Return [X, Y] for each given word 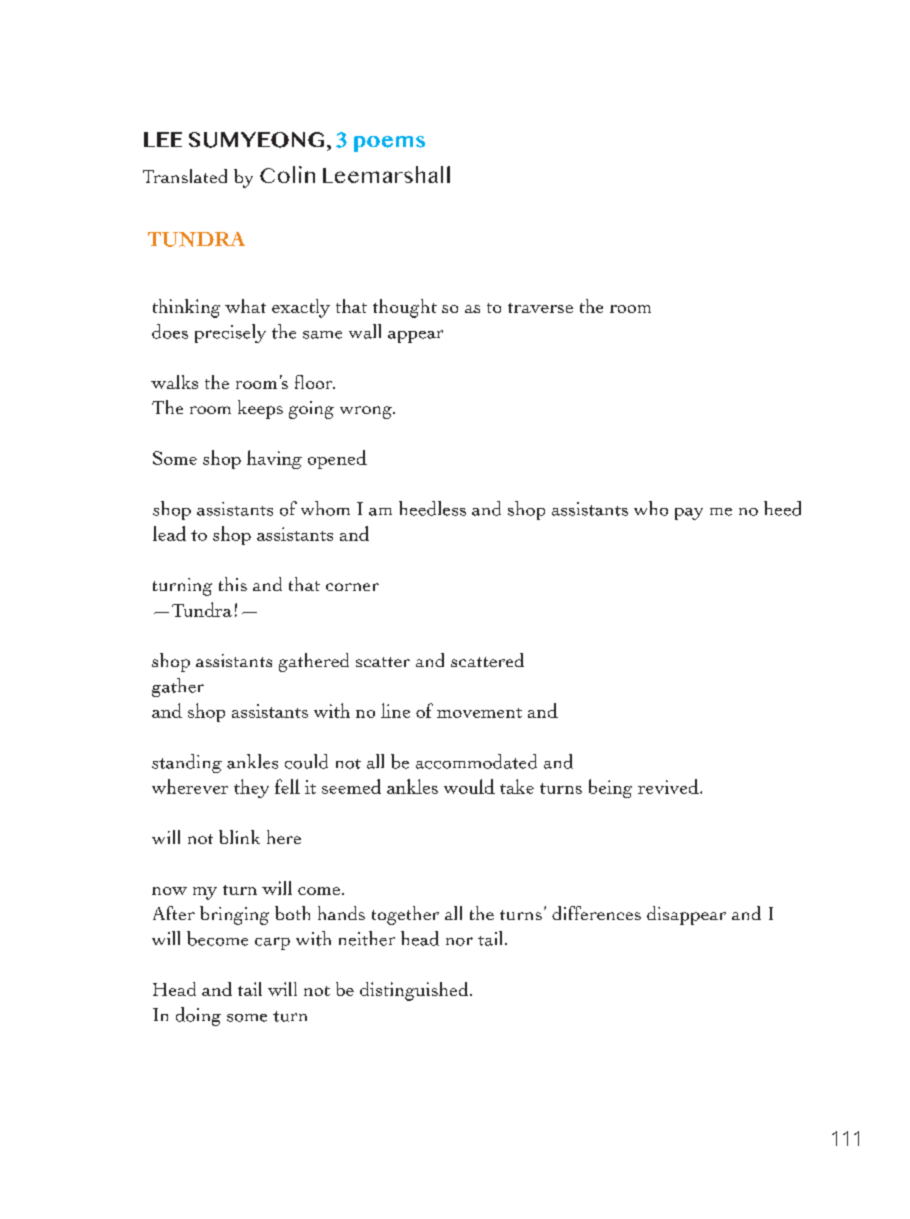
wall [365, 331]
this [233, 584]
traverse [540, 308]
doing [198, 1016]
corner [352, 587]
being [610, 788]
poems [389, 144]
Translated [185, 176]
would [469, 786]
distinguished [415, 991]
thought [405, 308]
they [251, 788]
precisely [230, 333]
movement [479, 713]
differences [596, 913]
